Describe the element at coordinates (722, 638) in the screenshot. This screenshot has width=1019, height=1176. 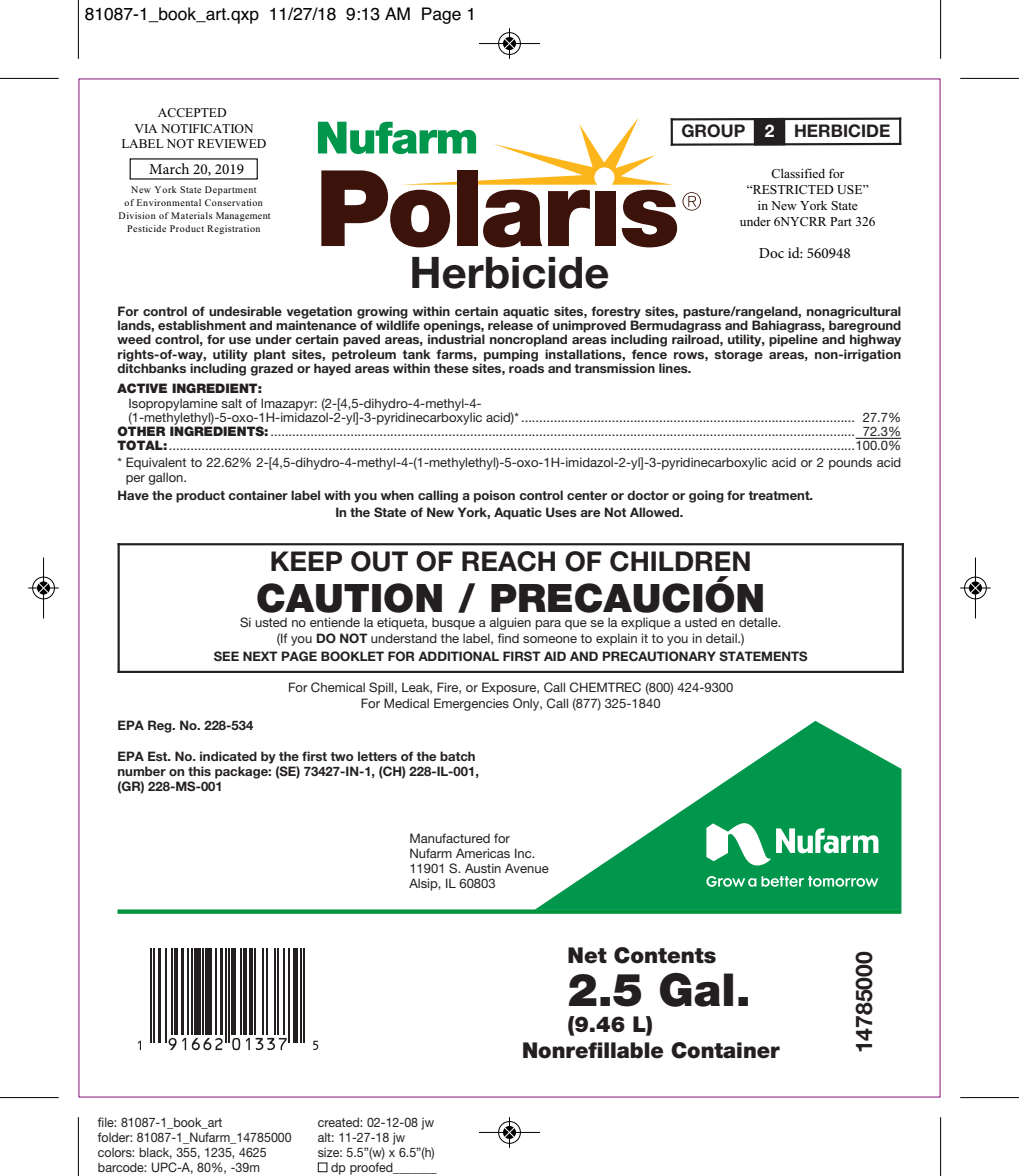
I see `detail` at that location.
